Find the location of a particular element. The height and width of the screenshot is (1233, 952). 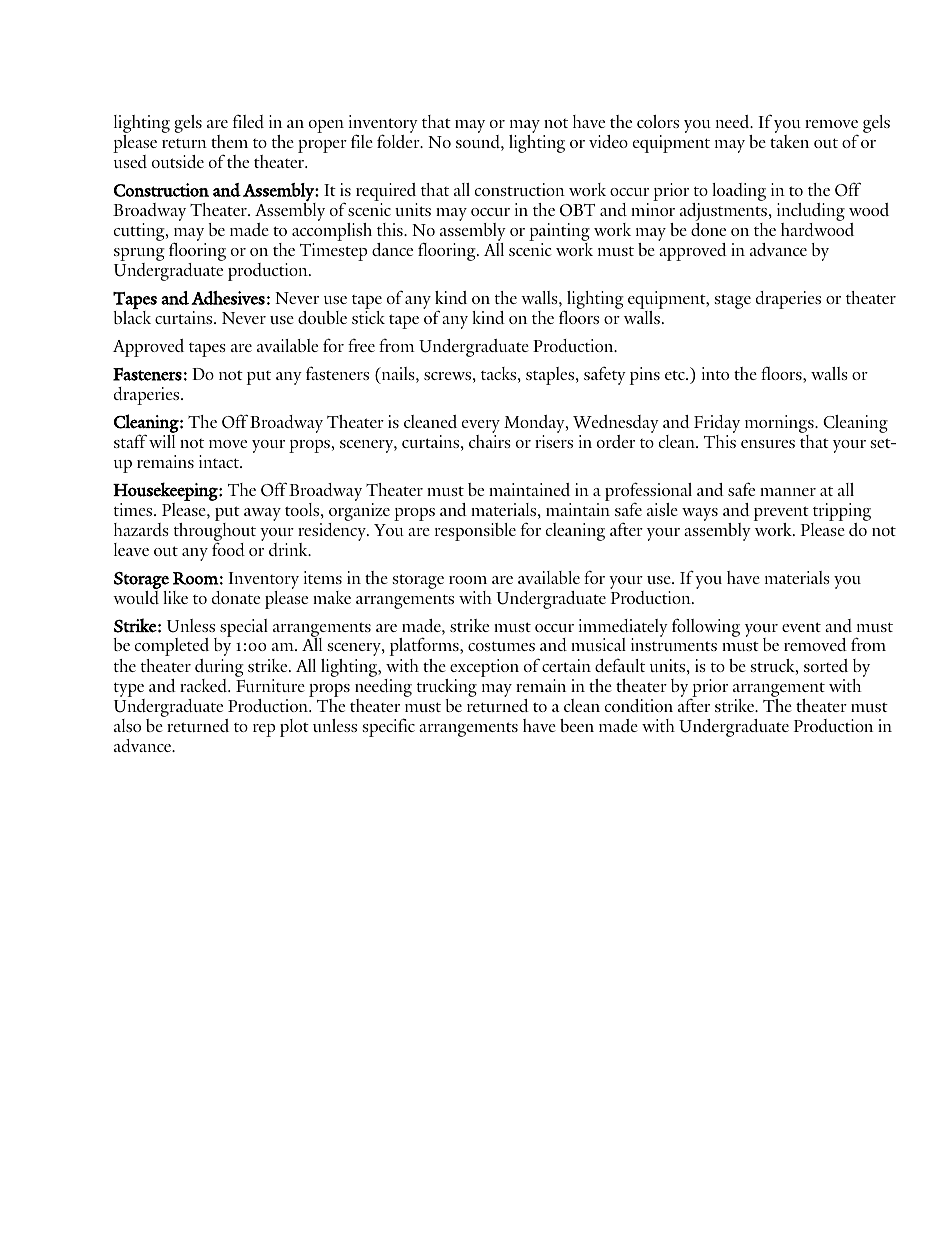

throughout is located at coordinates (215, 531).
